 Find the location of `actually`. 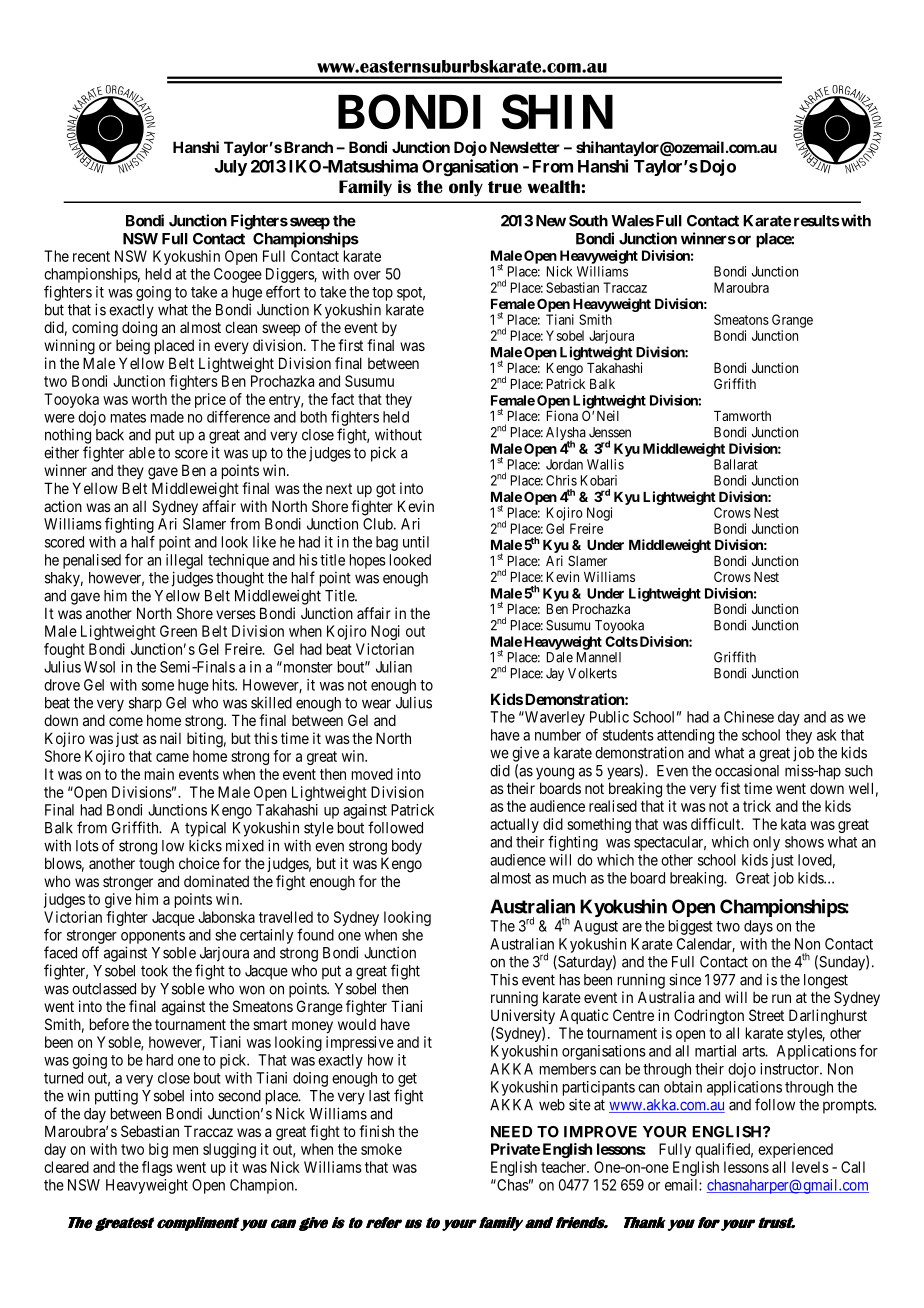

actually is located at coordinates (514, 825).
